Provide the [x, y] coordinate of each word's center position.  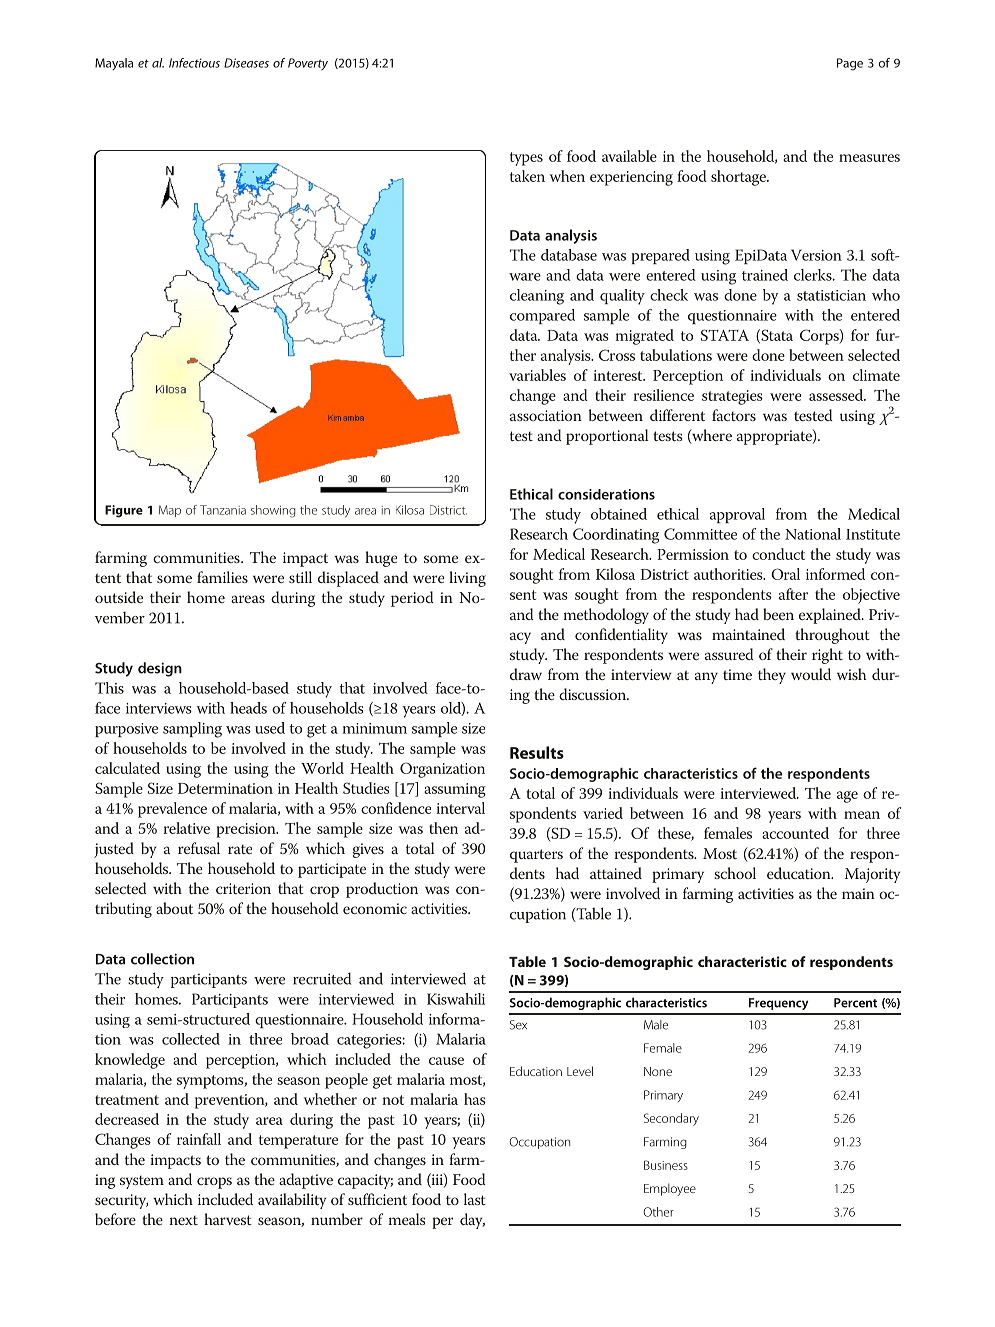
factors [734, 415]
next [184, 1220]
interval [460, 808]
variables [537, 375]
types [526, 159]
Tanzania [223, 510]
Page [850, 64]
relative [186, 828]
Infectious [194, 63]
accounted [795, 833]
